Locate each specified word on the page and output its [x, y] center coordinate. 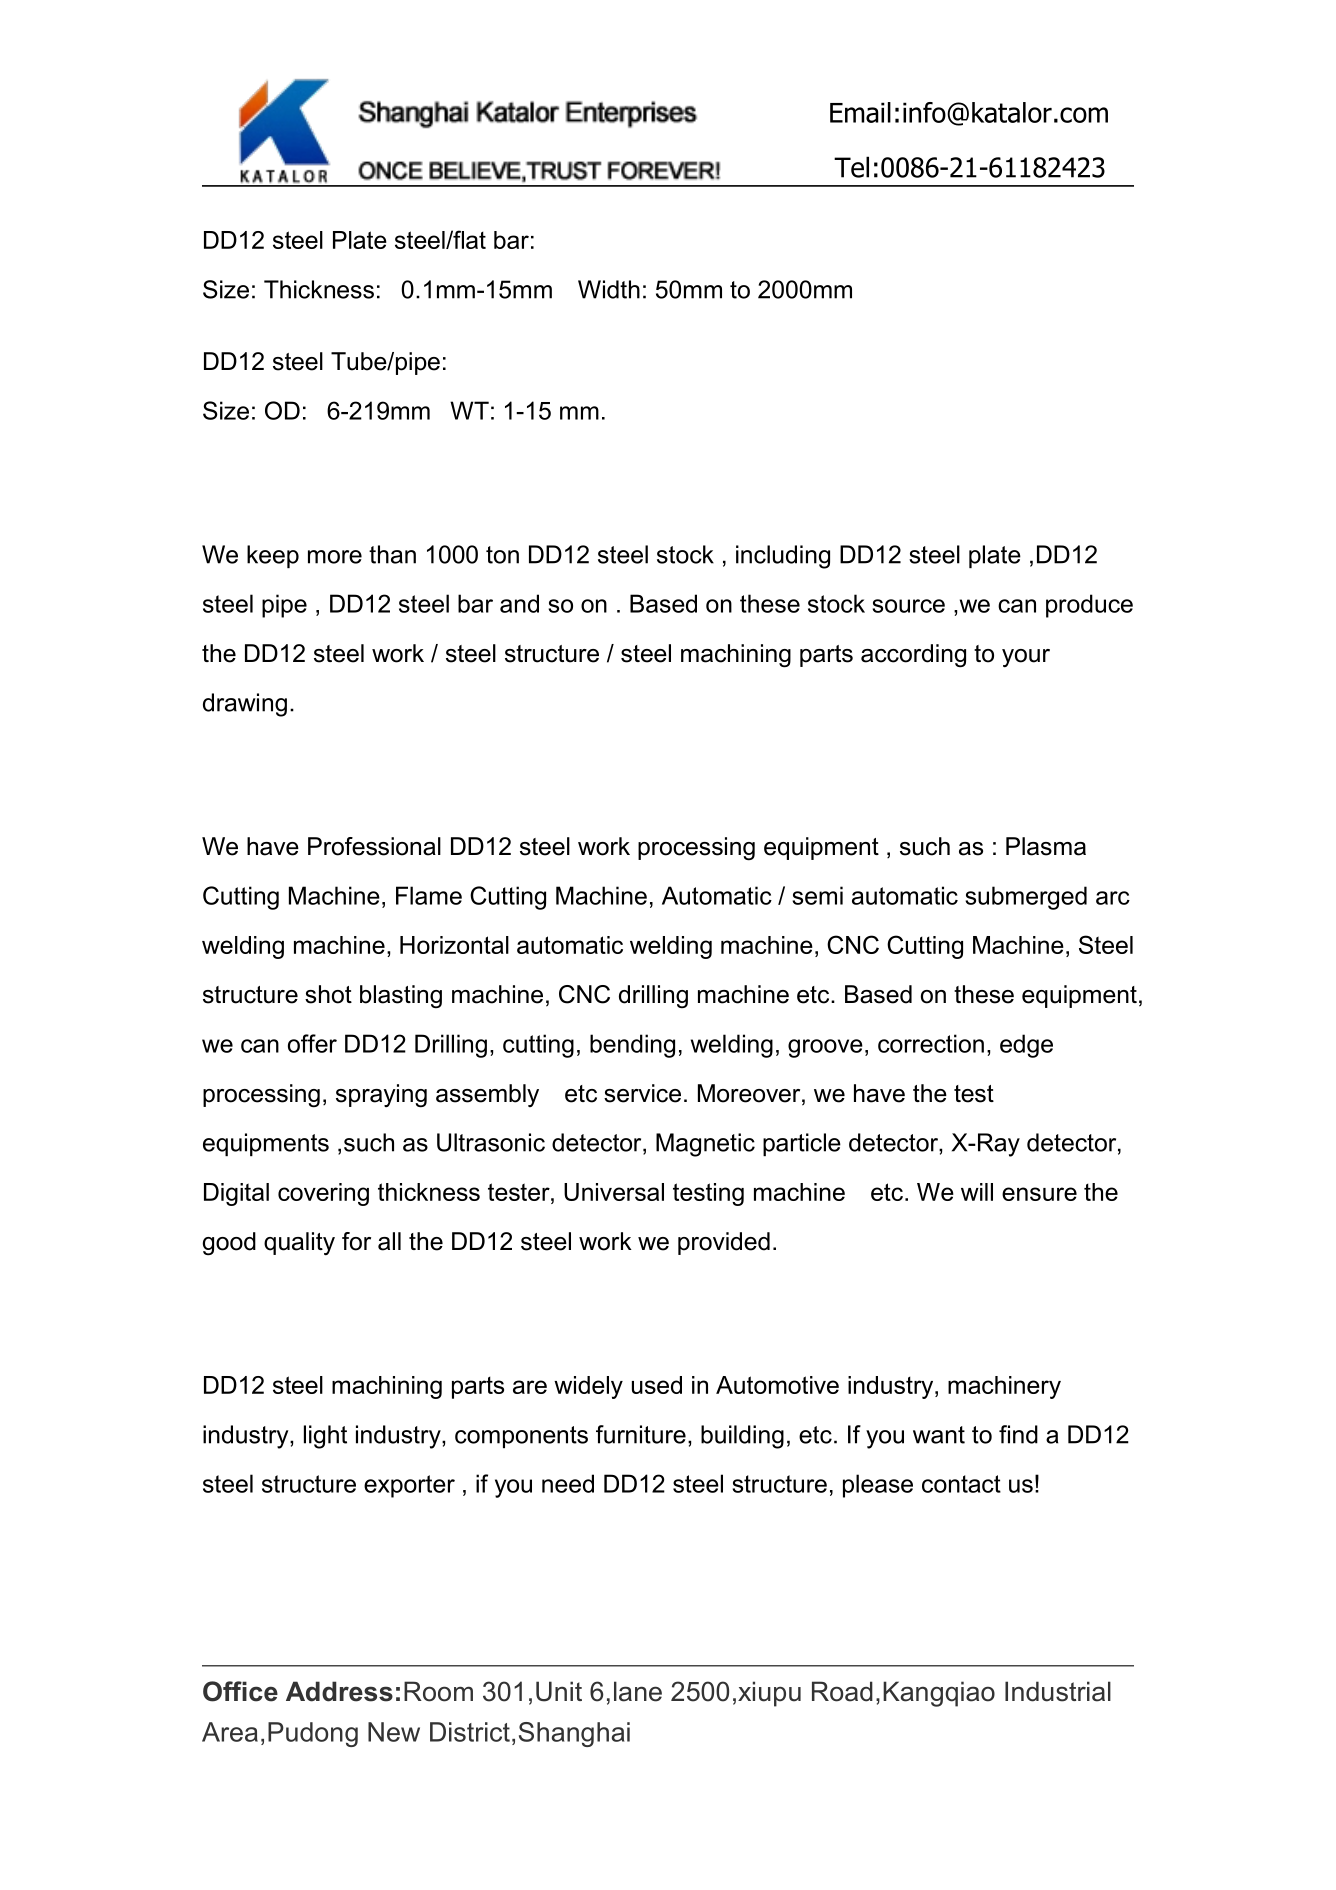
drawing [245, 705]
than [392, 554]
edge [1026, 1046]
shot [328, 994]
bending [632, 1046]
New [394, 1732]
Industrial [1058, 1691]
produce [1089, 606]
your [1026, 658]
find [1018, 1434]
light [325, 1437]
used [657, 1385]
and [519, 603]
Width [609, 289]
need [568, 1483]
